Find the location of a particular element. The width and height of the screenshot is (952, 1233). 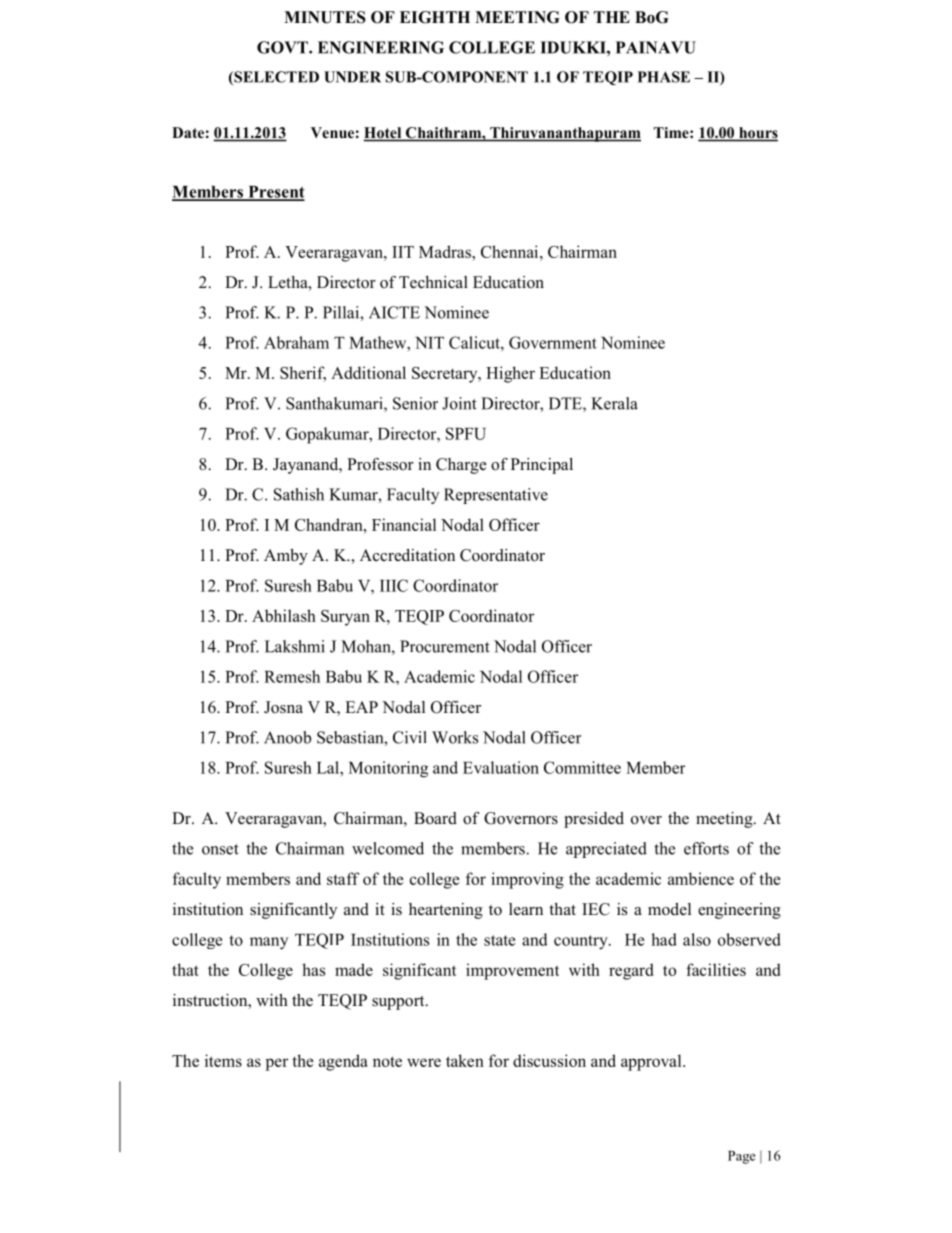

EIGHTH is located at coordinates (435, 17).
